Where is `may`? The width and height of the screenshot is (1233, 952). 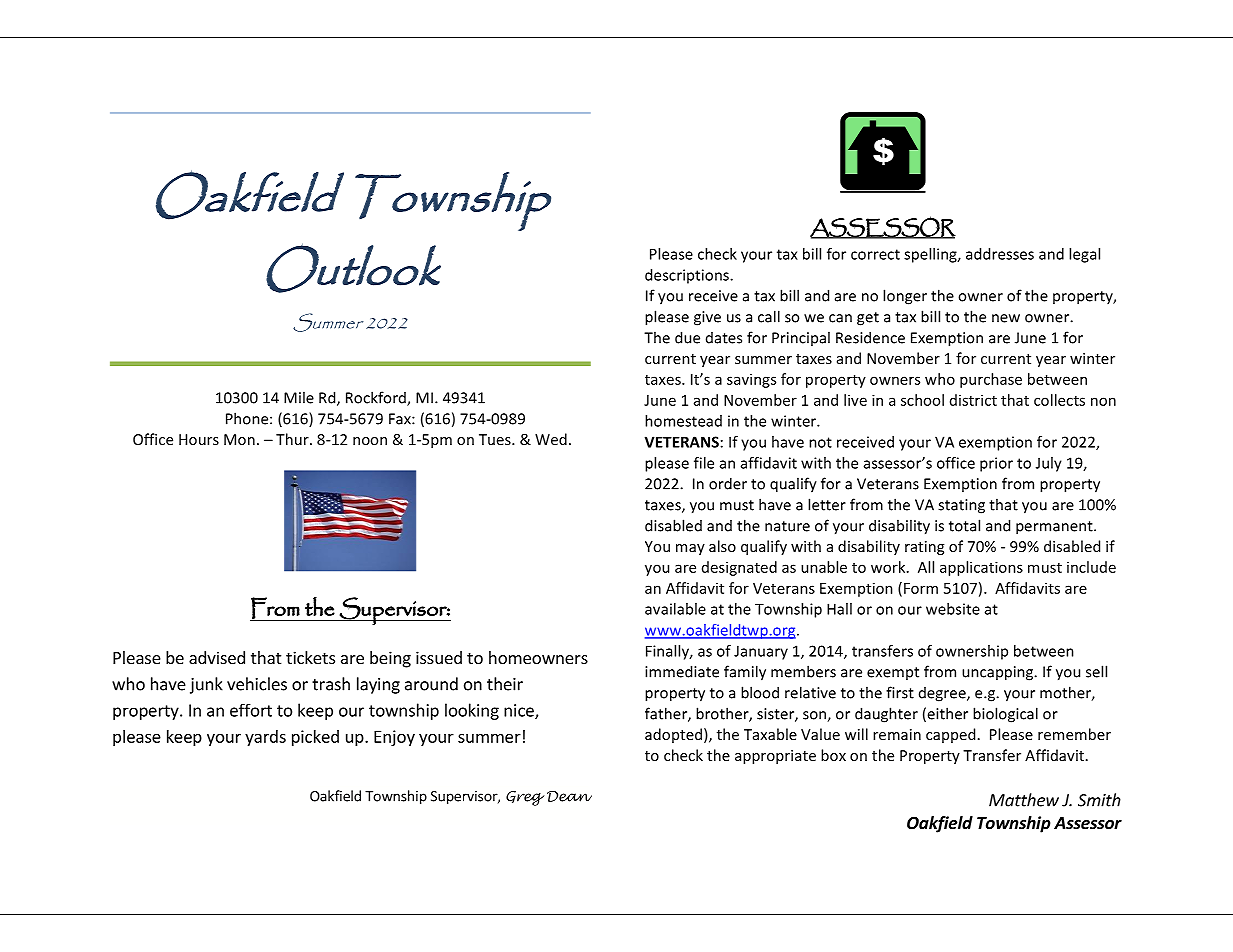
may is located at coordinates (690, 549).
